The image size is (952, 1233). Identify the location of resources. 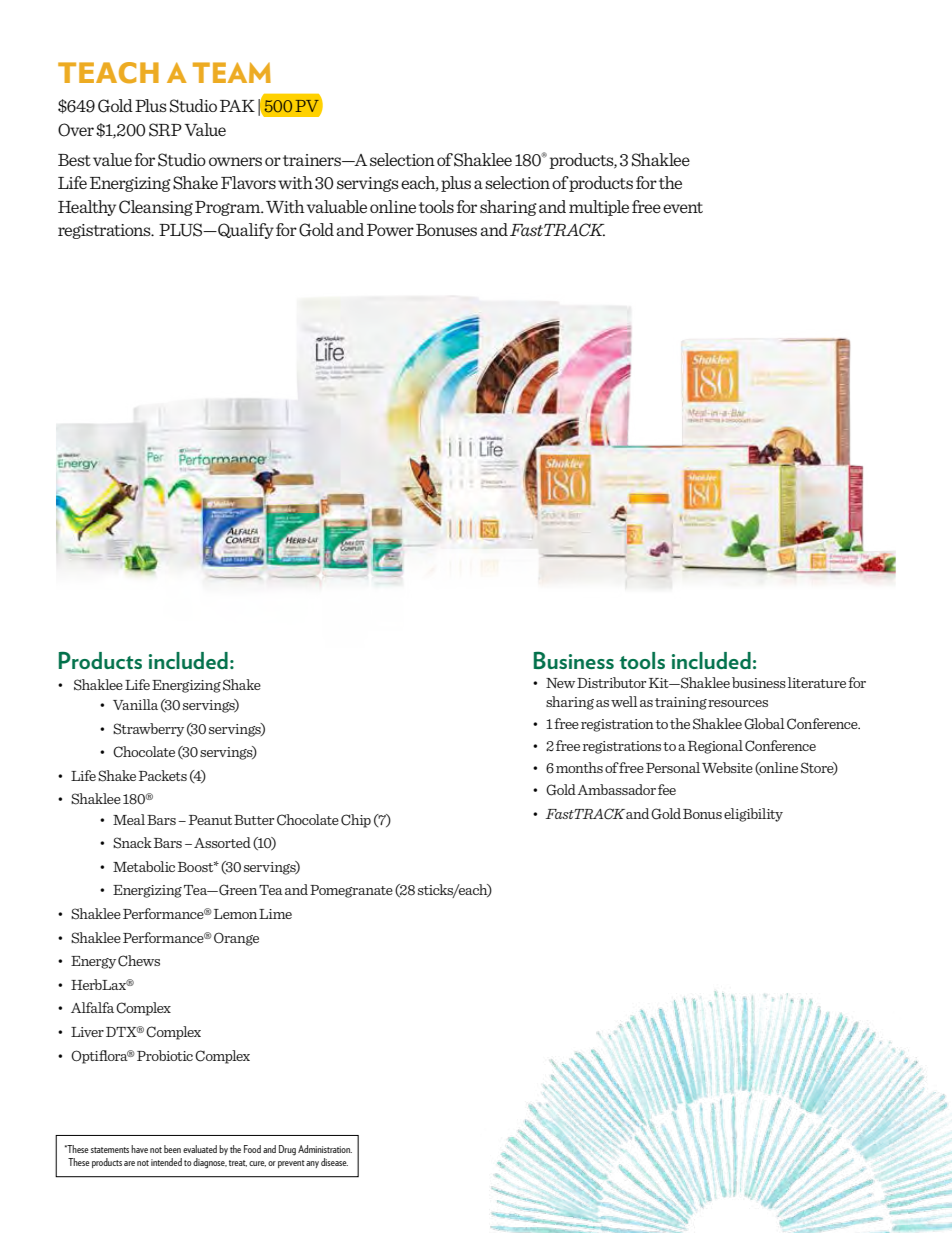
(738, 703).
